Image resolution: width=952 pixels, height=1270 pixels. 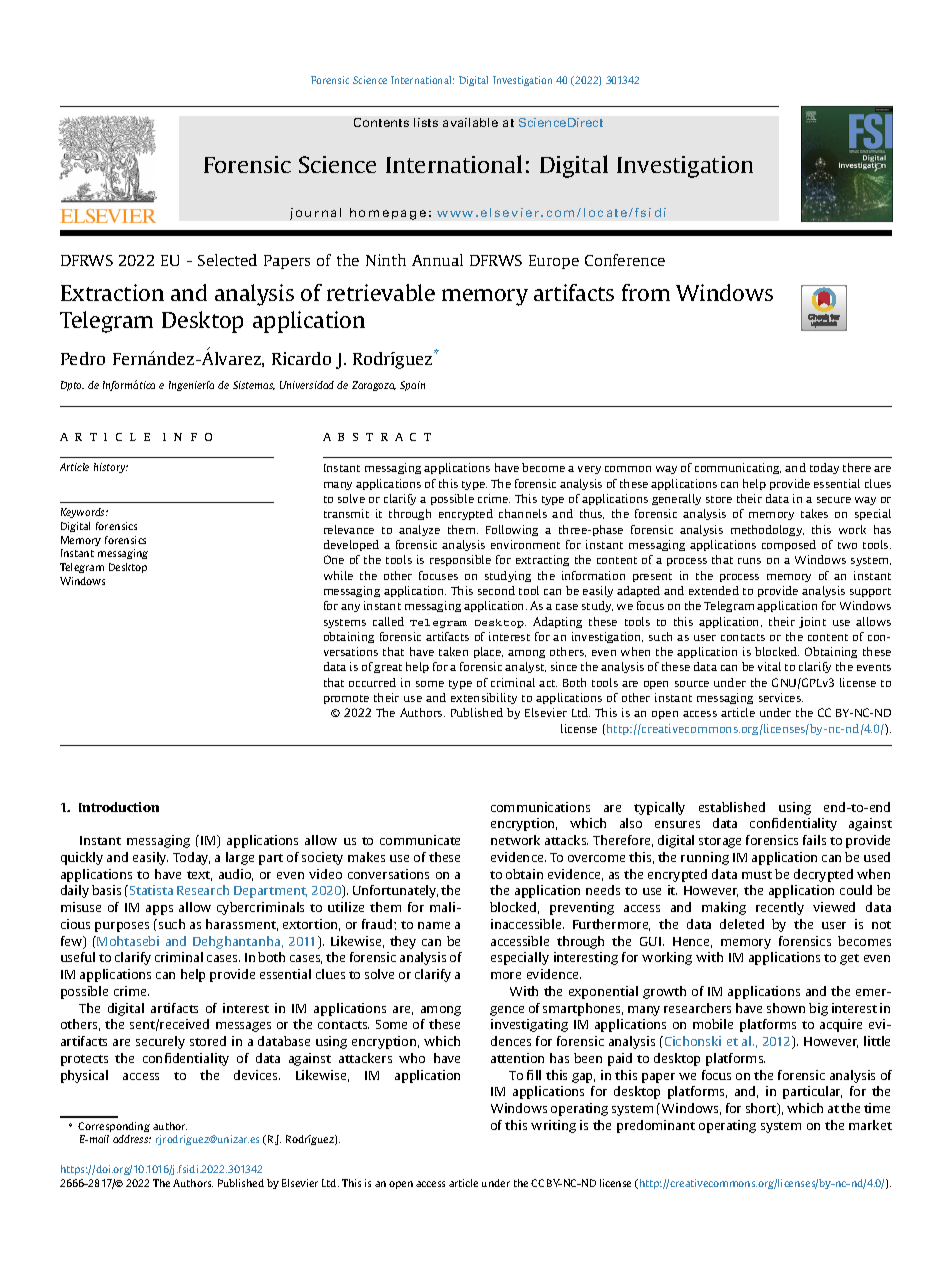 I want to click on place, so click(x=488, y=652).
